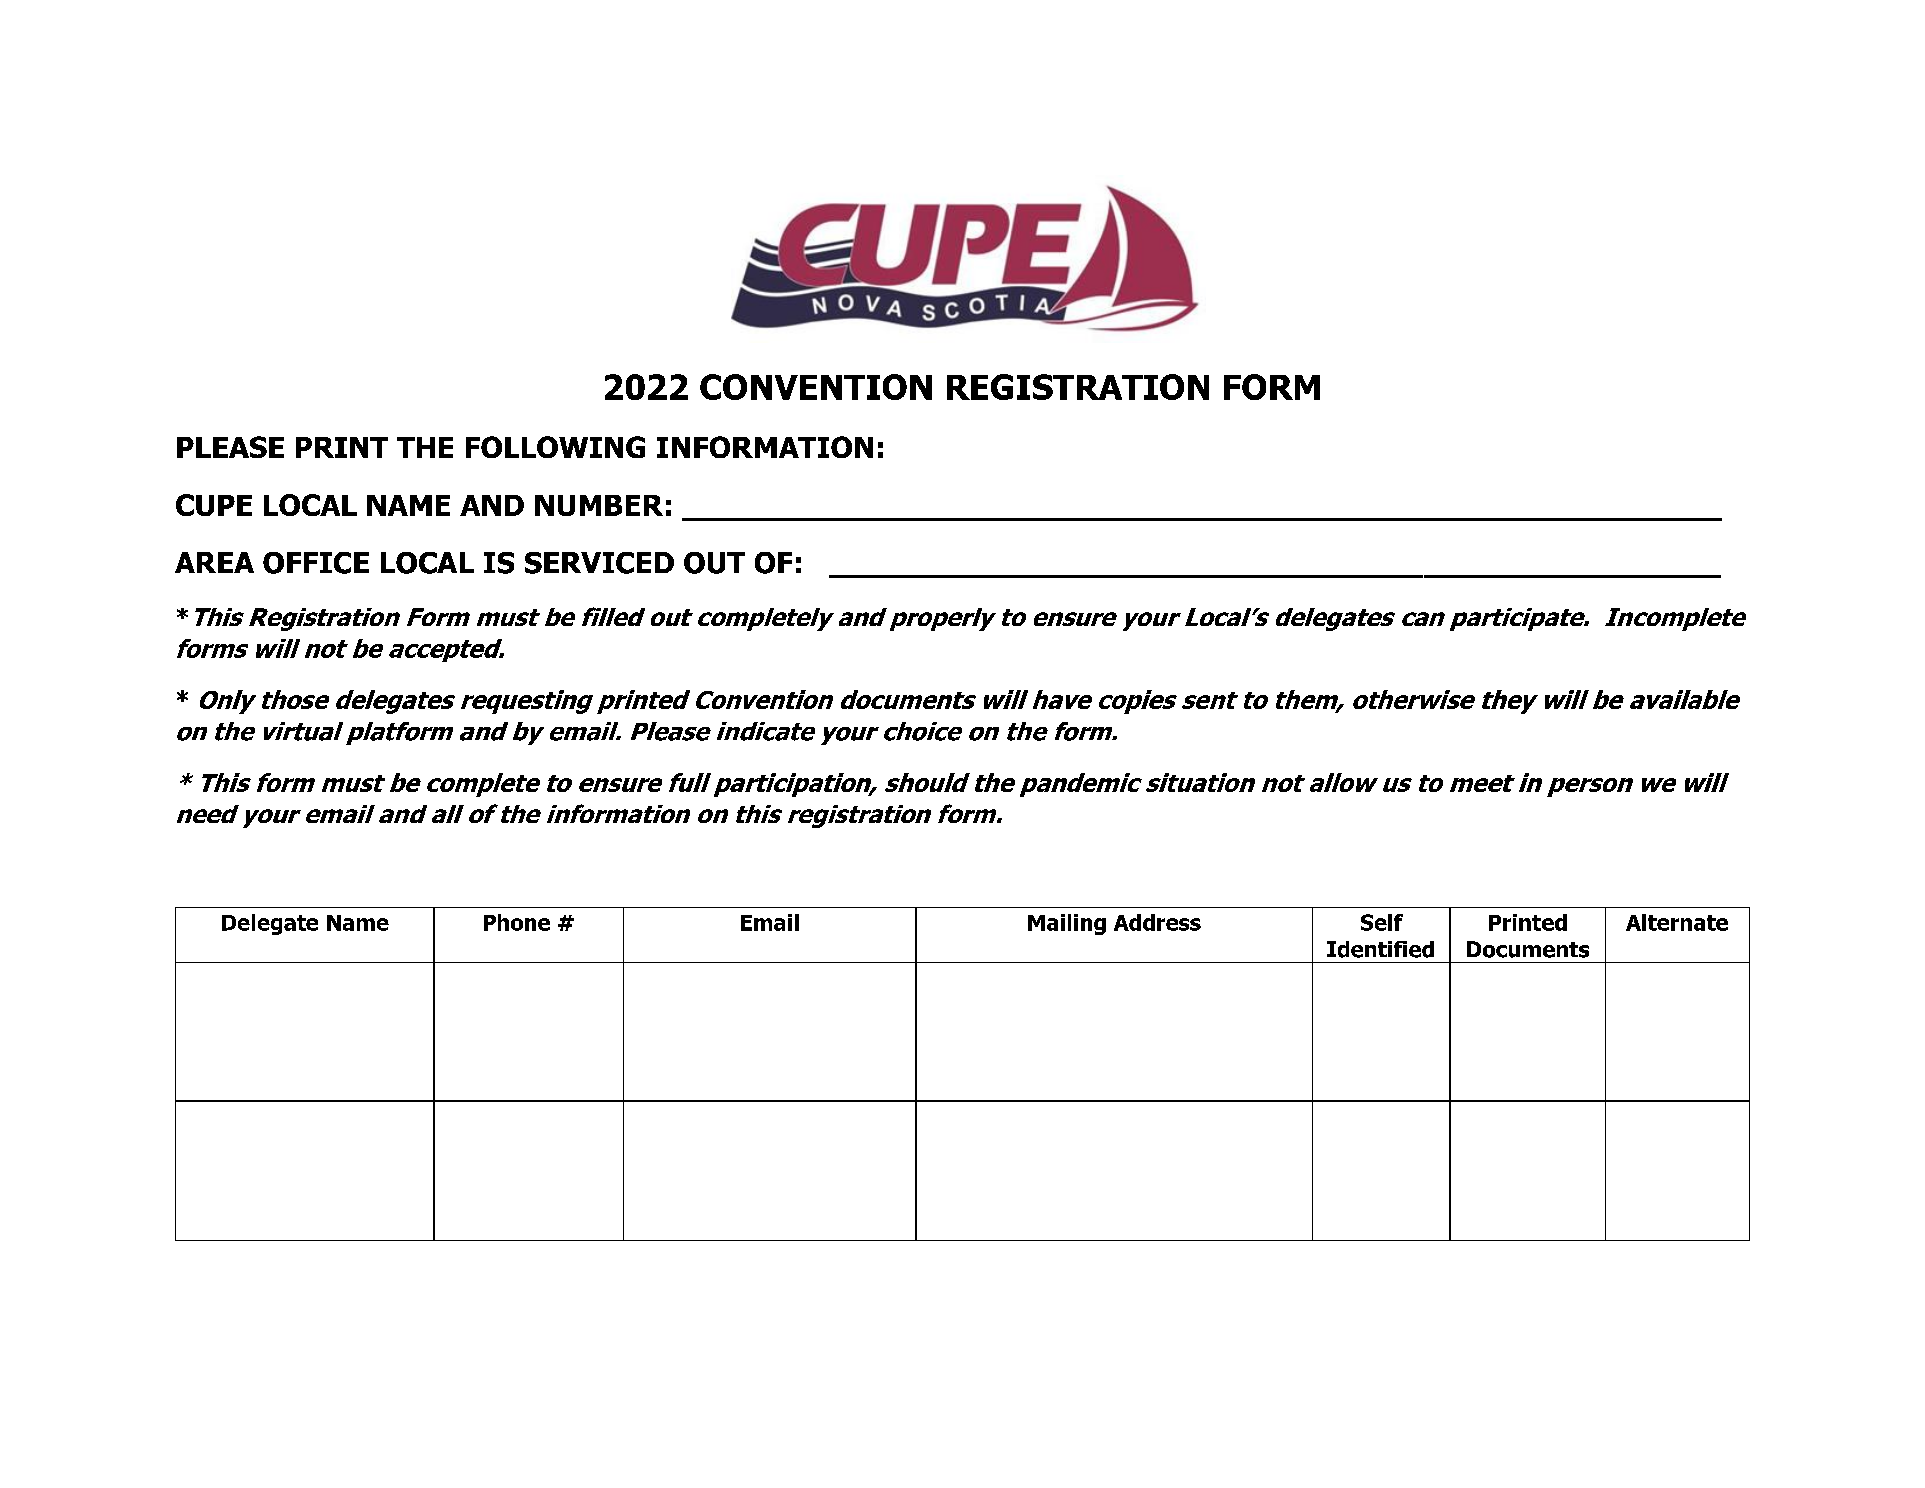 Image resolution: width=1925 pixels, height=1488 pixels. What do you see at coordinates (599, 563) in the screenshot?
I see `SERVICED` at bounding box center [599, 563].
